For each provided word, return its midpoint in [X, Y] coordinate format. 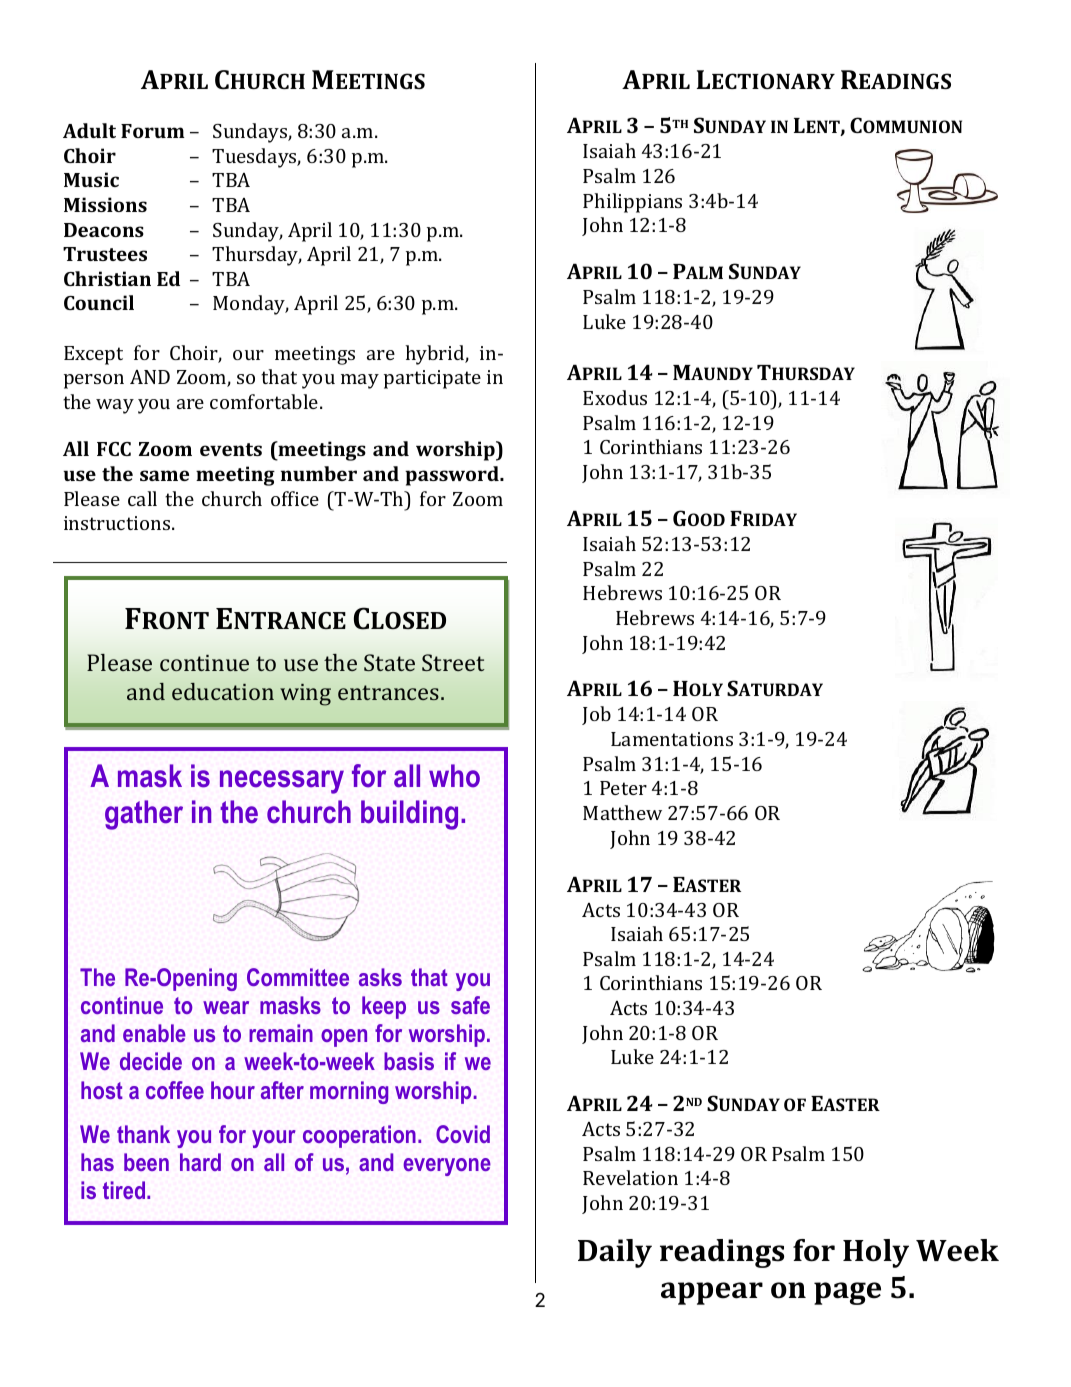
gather [144, 815]
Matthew [622, 812]
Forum [153, 131]
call [142, 498]
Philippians [632, 203]
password [453, 476]
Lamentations [672, 739]
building [409, 815]
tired [125, 1190]
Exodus [615, 397]
